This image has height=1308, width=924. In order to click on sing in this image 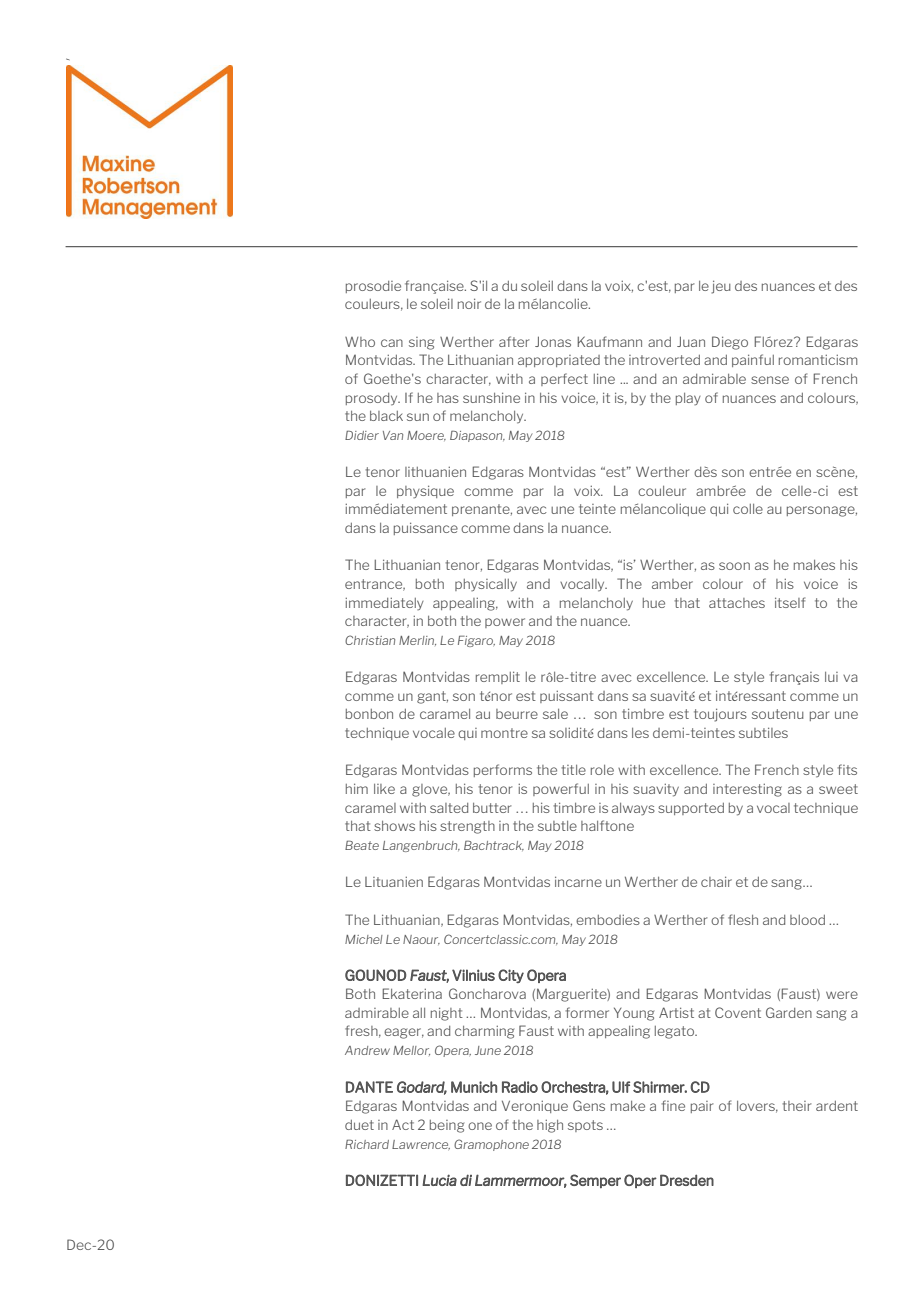, I will do `click(421, 343)`.
